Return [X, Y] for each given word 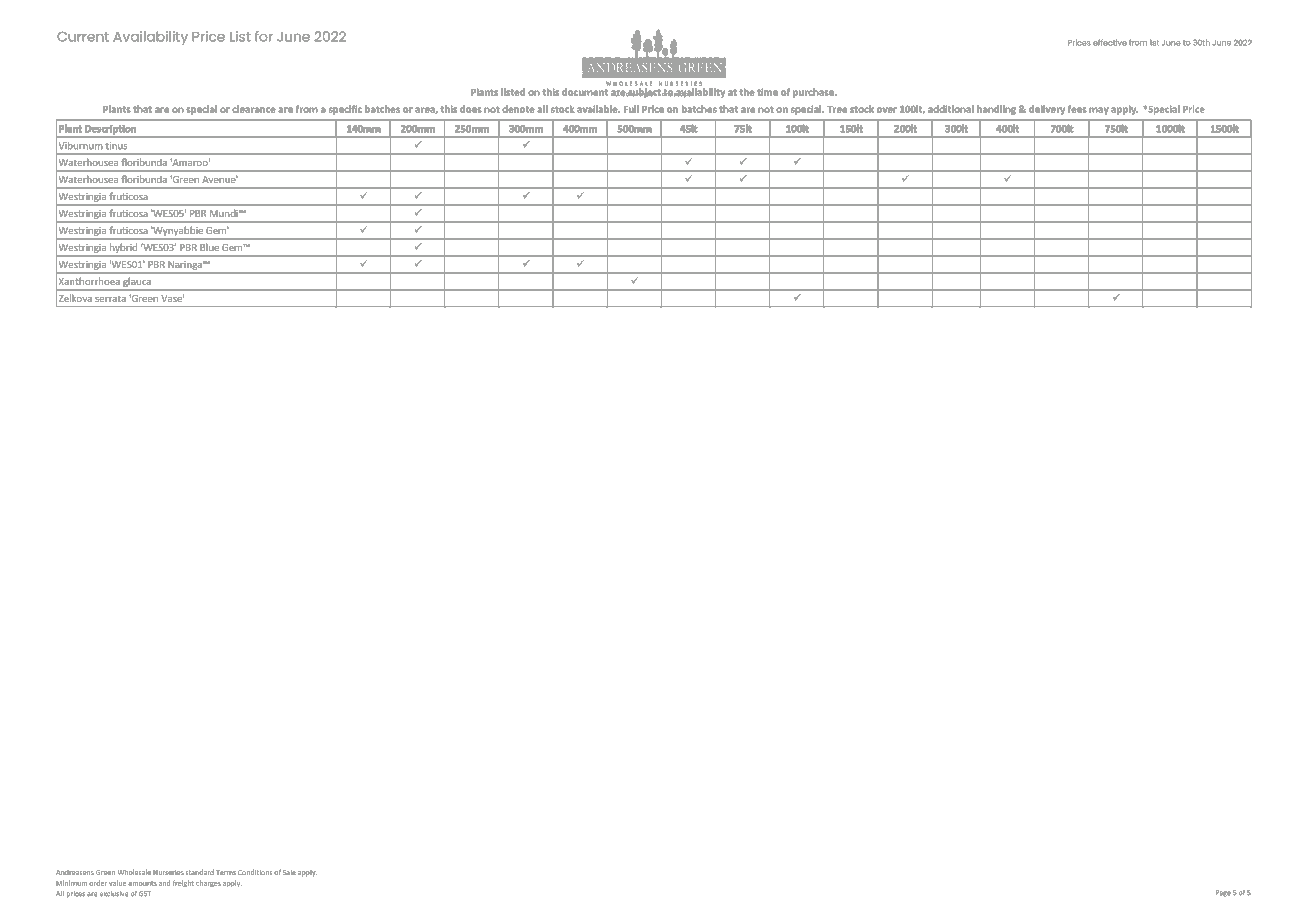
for [264, 36]
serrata [110, 299]
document [585, 92]
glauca [137, 282]
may [1099, 111]
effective [1110, 42]
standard [200, 872]
